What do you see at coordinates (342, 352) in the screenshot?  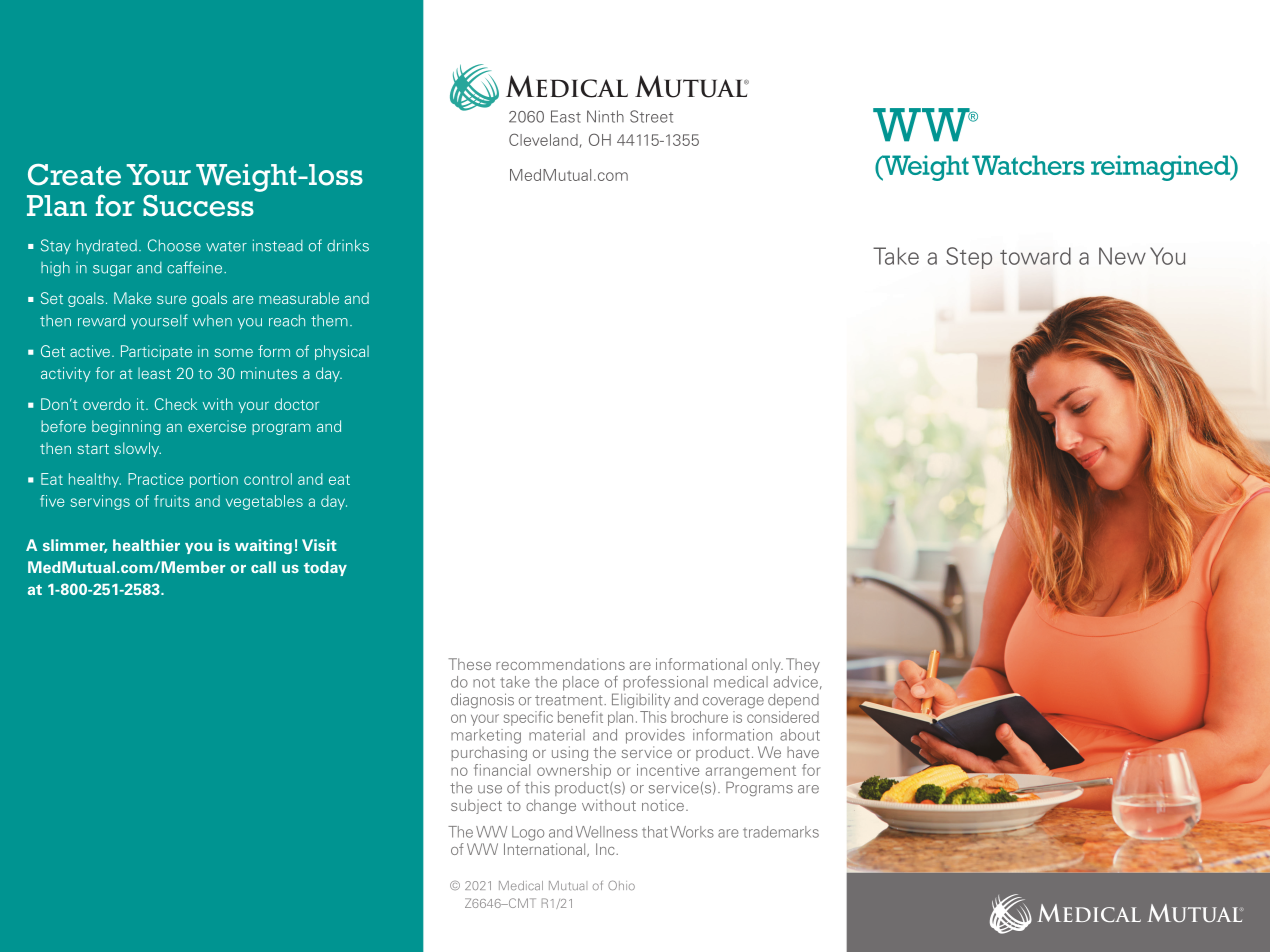 I see `physical` at bounding box center [342, 352].
